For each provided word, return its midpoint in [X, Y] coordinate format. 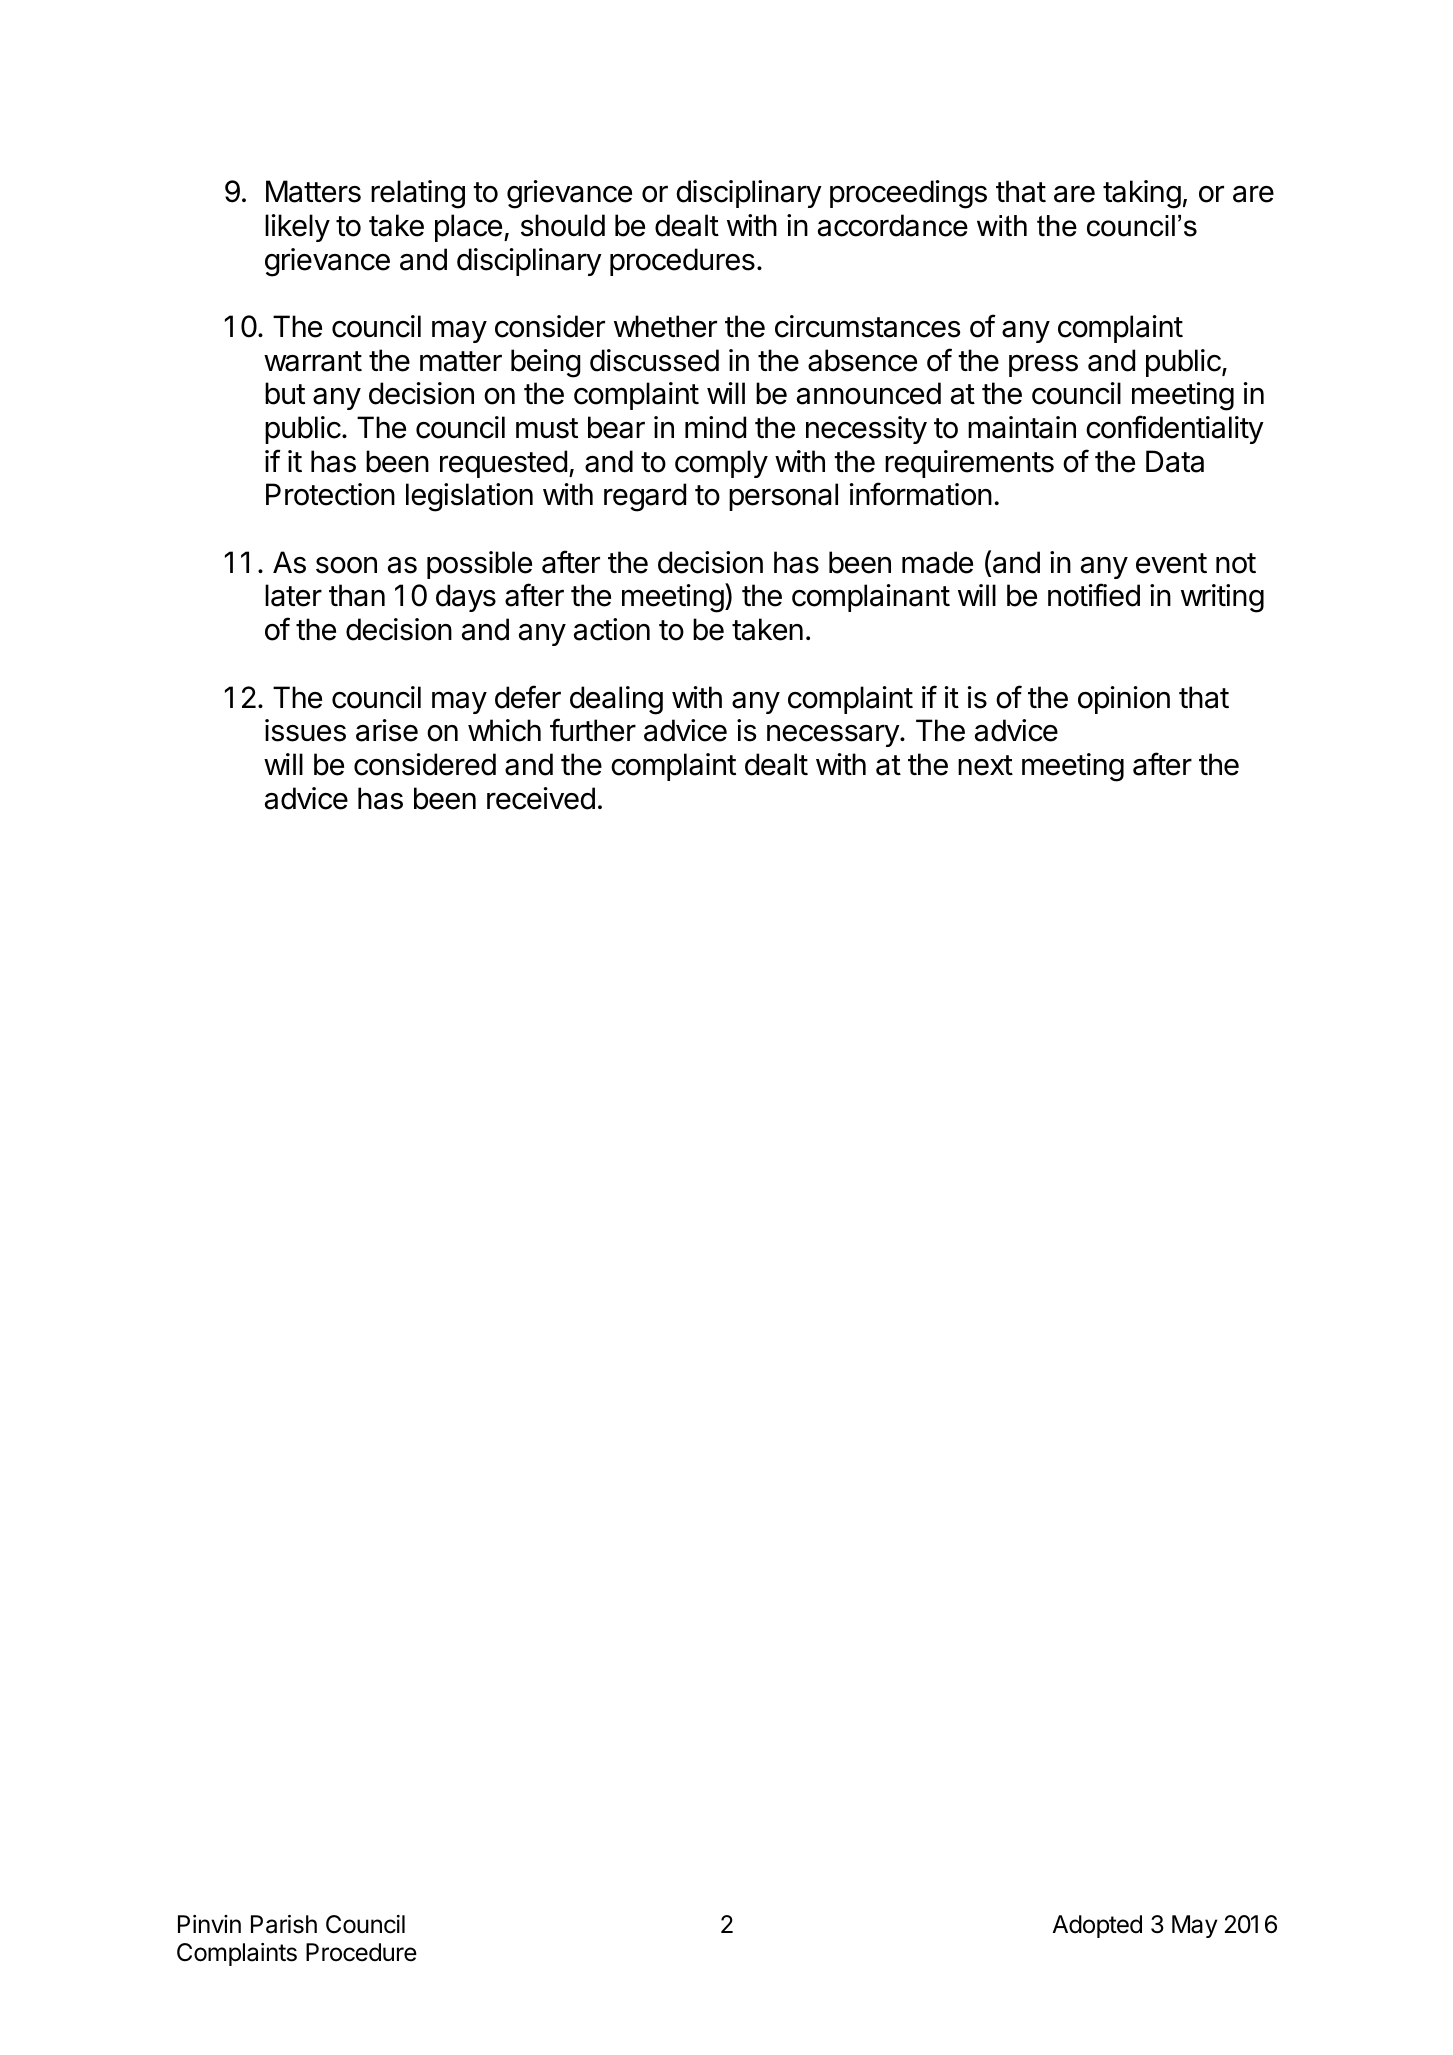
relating [418, 194]
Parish [284, 1924]
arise [387, 730]
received [541, 798]
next [985, 765]
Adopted [1097, 1926]
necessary [834, 735]
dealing [616, 700]
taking [1142, 194]
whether [665, 326]
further [593, 730]
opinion [1124, 700]
